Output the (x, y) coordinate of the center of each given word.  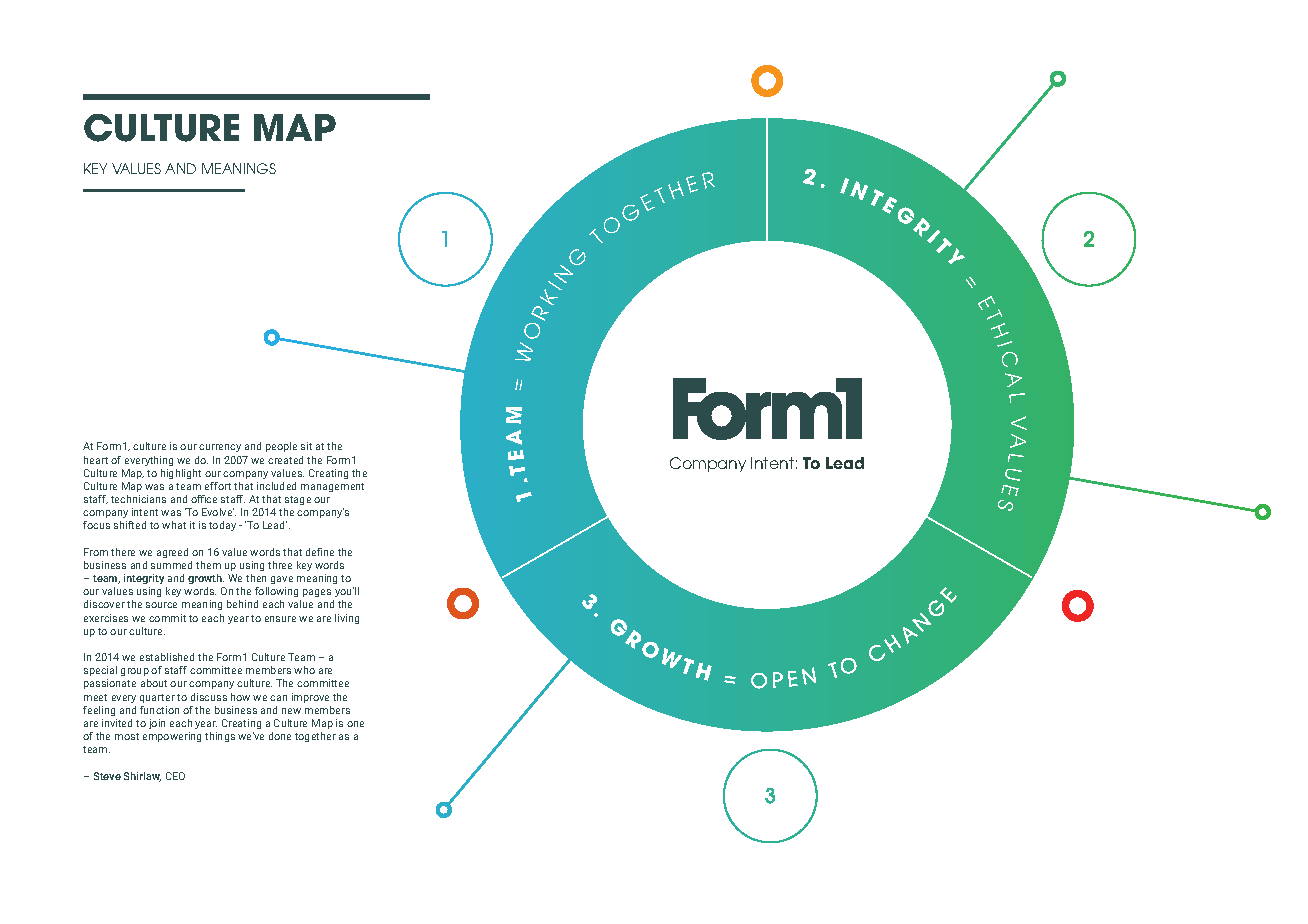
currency (220, 448)
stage (298, 500)
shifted (130, 525)
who (304, 670)
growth (206, 579)
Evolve (218, 512)
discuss (209, 697)
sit (306, 446)
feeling (99, 711)
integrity (144, 579)
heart (96, 460)
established (167, 657)
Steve (107, 776)
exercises (106, 618)
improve (310, 698)
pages (317, 593)
